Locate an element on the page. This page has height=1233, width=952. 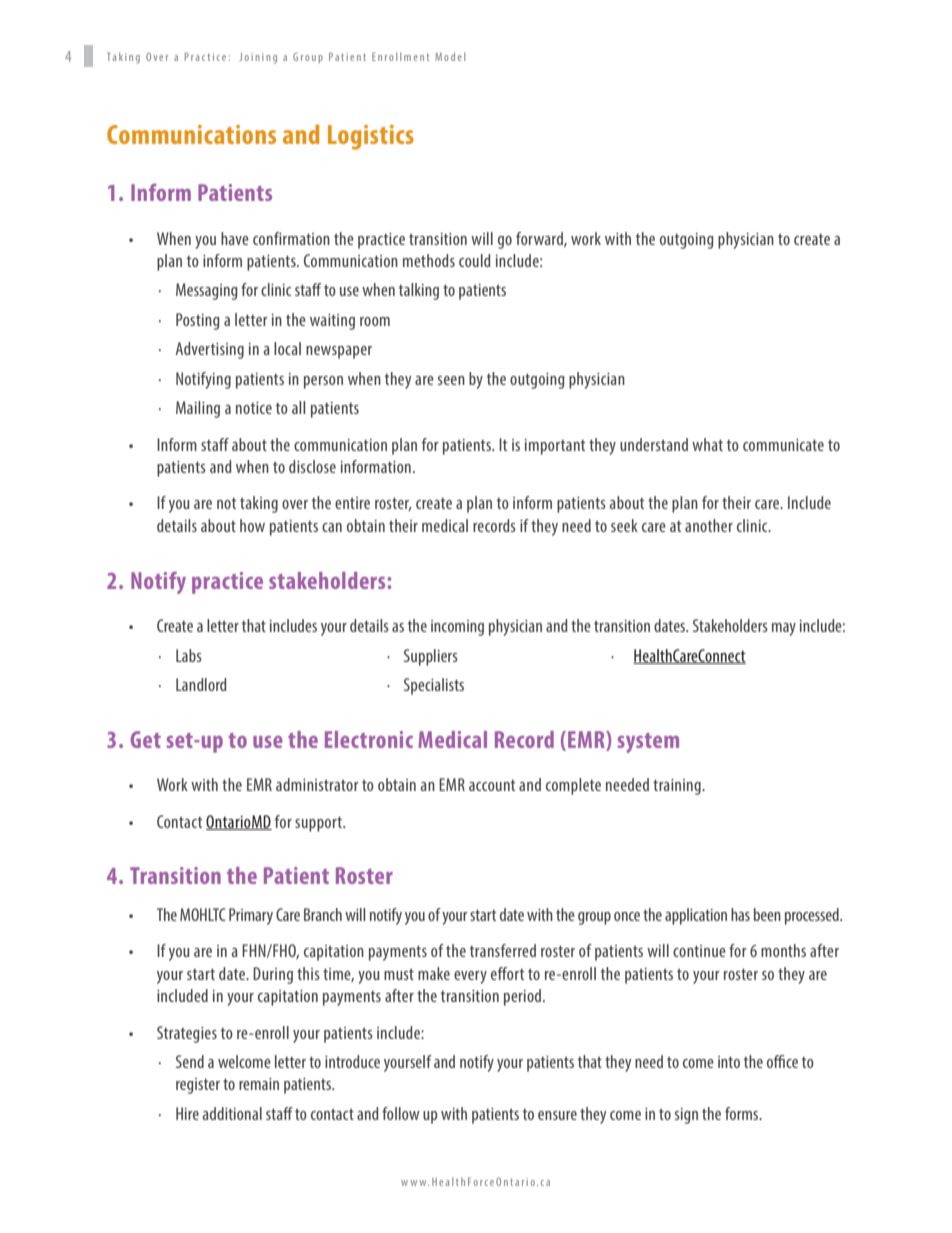
training is located at coordinates (678, 787).
